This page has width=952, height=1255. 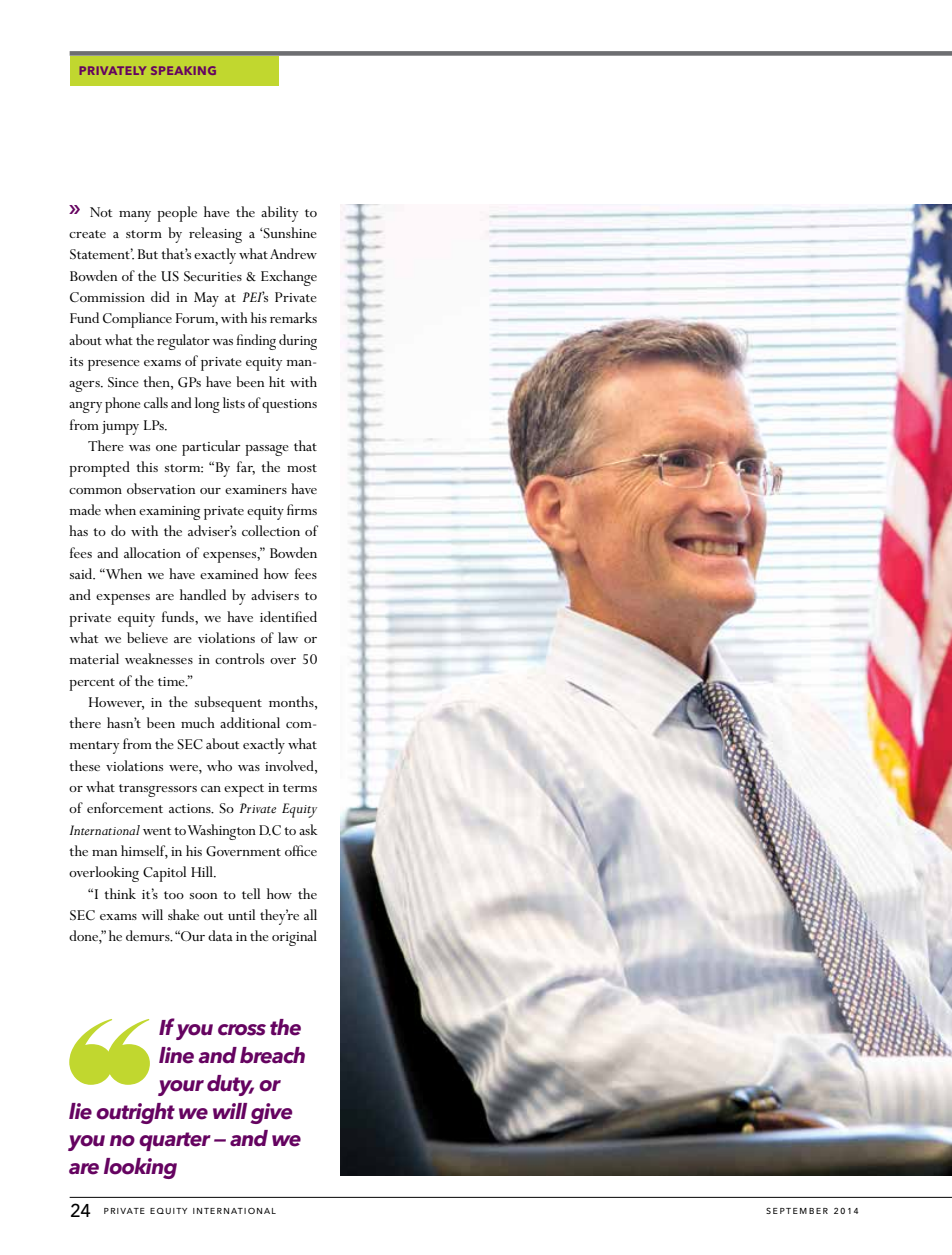 I want to click on actions, so click(x=191, y=809).
